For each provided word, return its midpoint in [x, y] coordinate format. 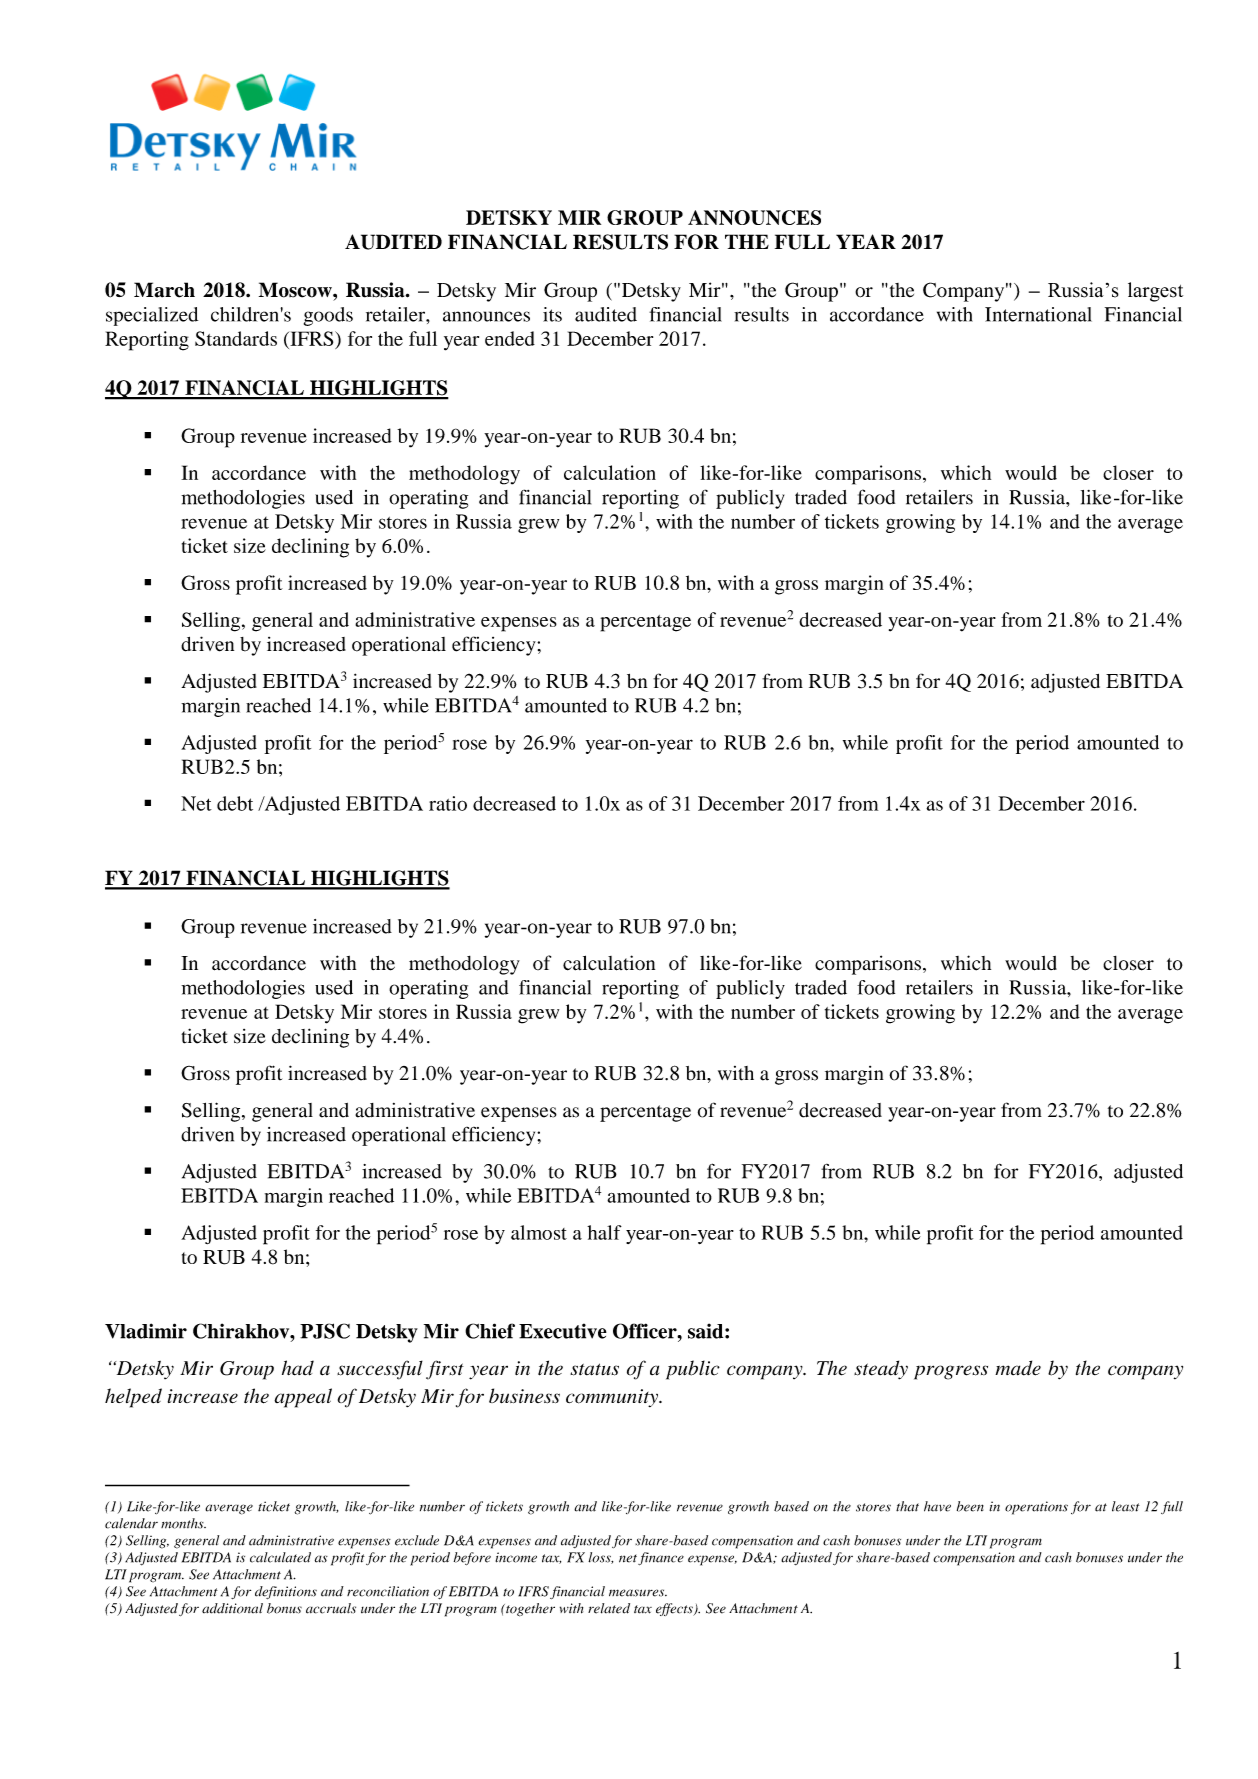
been [970, 1506]
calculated [280, 1557]
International [1038, 314]
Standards [236, 338]
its [552, 314]
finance [661, 1558]
